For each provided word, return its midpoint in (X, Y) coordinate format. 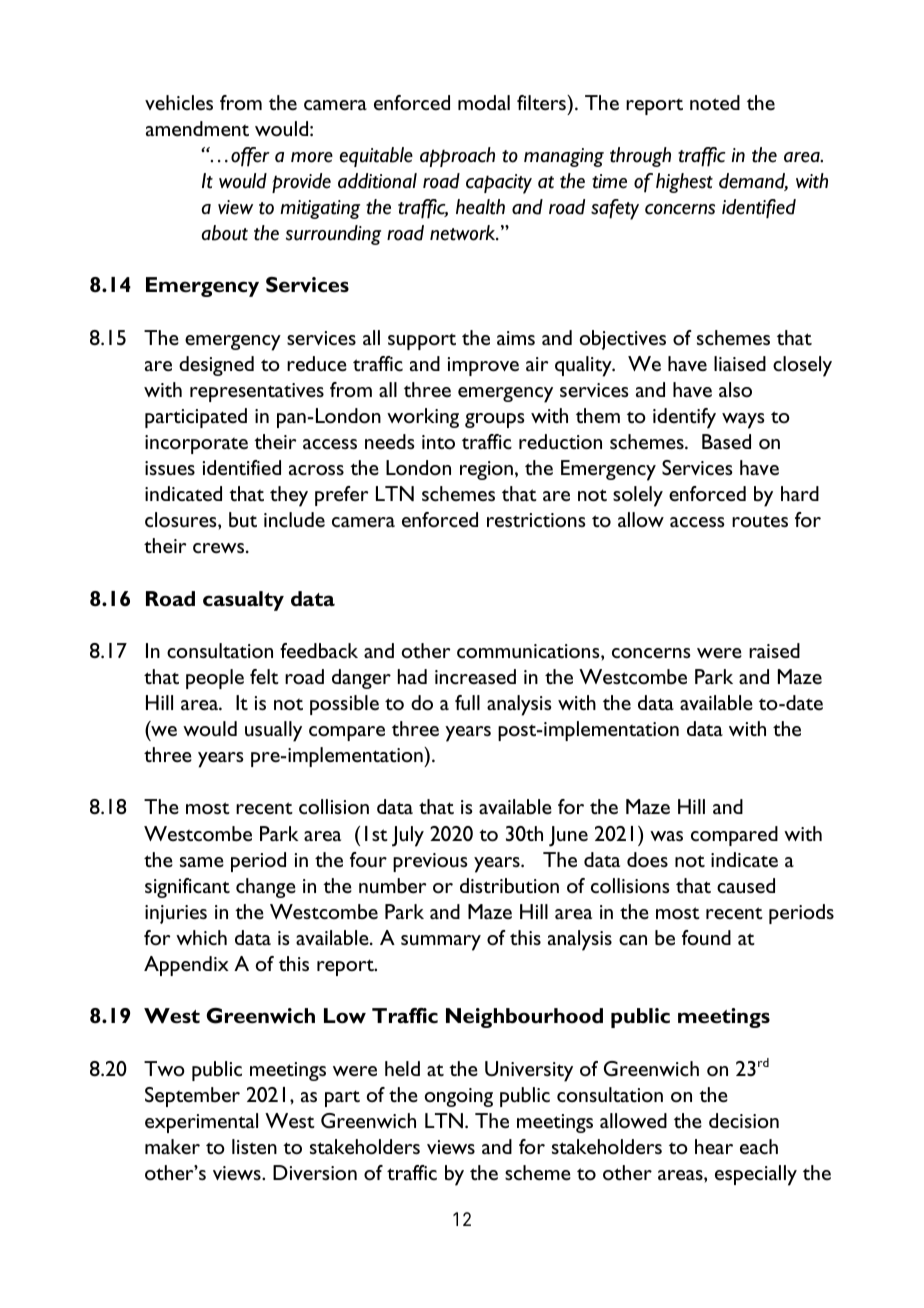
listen (254, 1147)
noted (715, 103)
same (202, 862)
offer (250, 157)
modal (484, 102)
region (486, 470)
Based (726, 442)
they (289, 496)
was (666, 836)
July (408, 836)
